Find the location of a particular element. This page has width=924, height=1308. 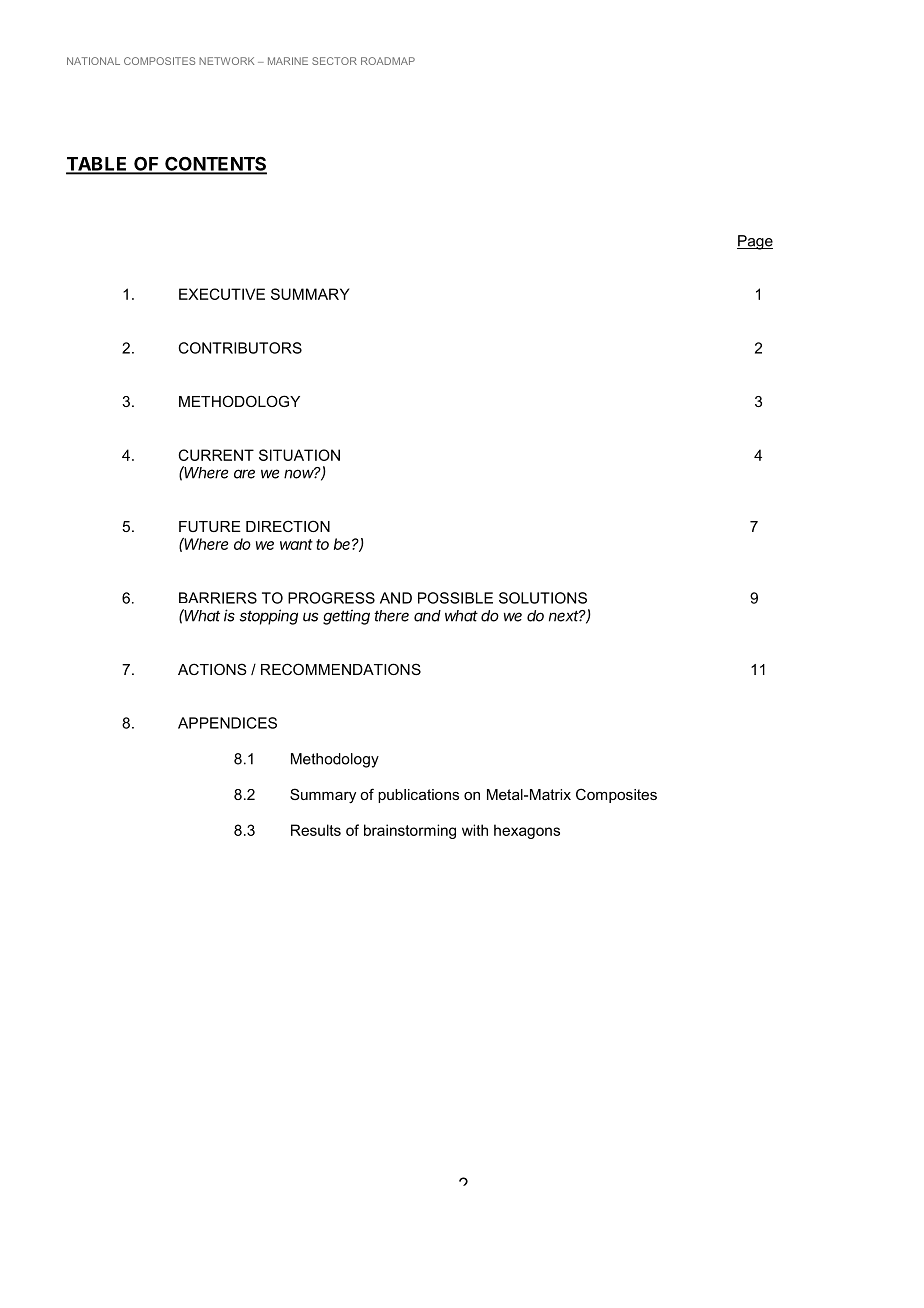

ROADMAP is located at coordinates (388, 61).
